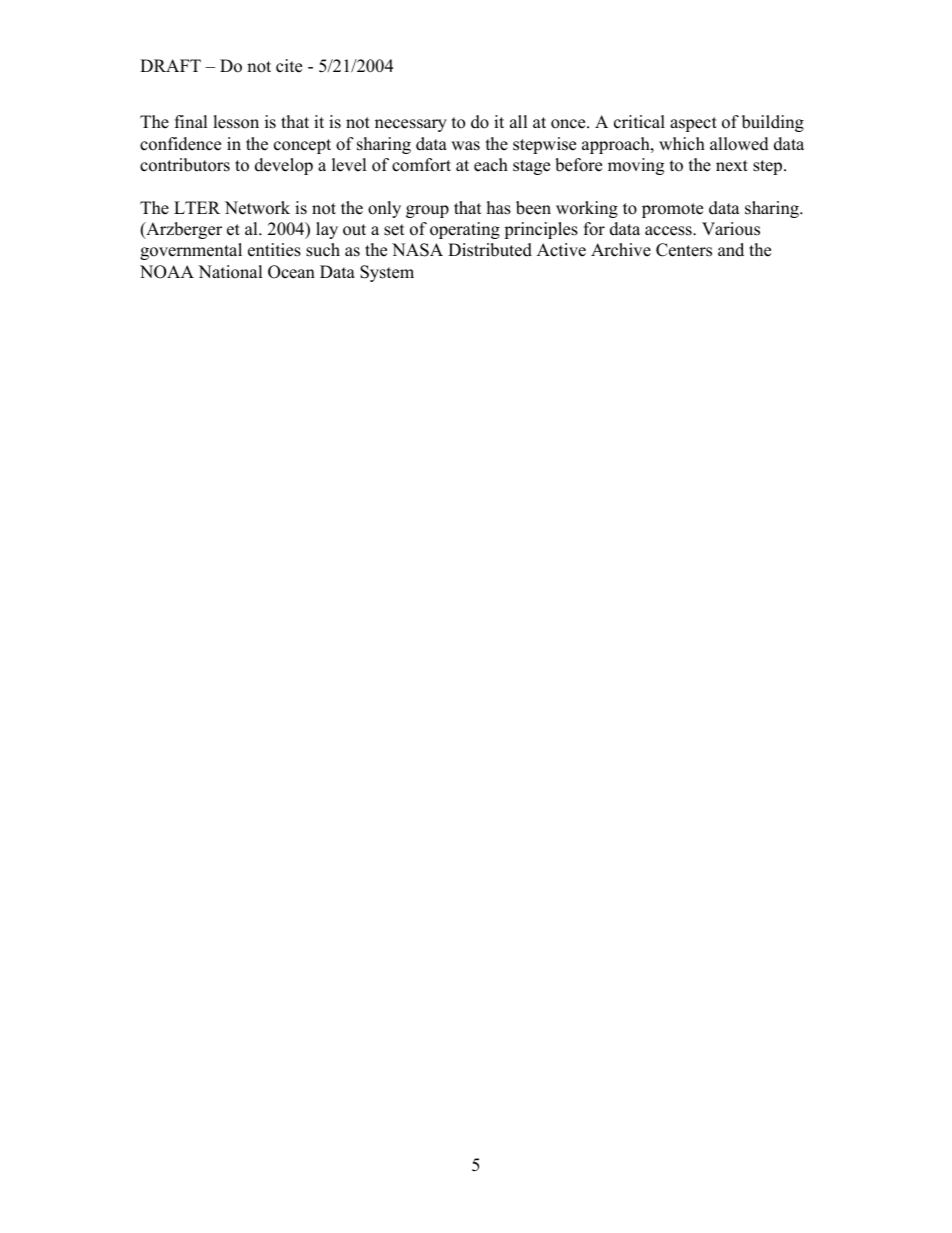 The width and height of the screenshot is (952, 1233). I want to click on confidence, so click(180, 144).
